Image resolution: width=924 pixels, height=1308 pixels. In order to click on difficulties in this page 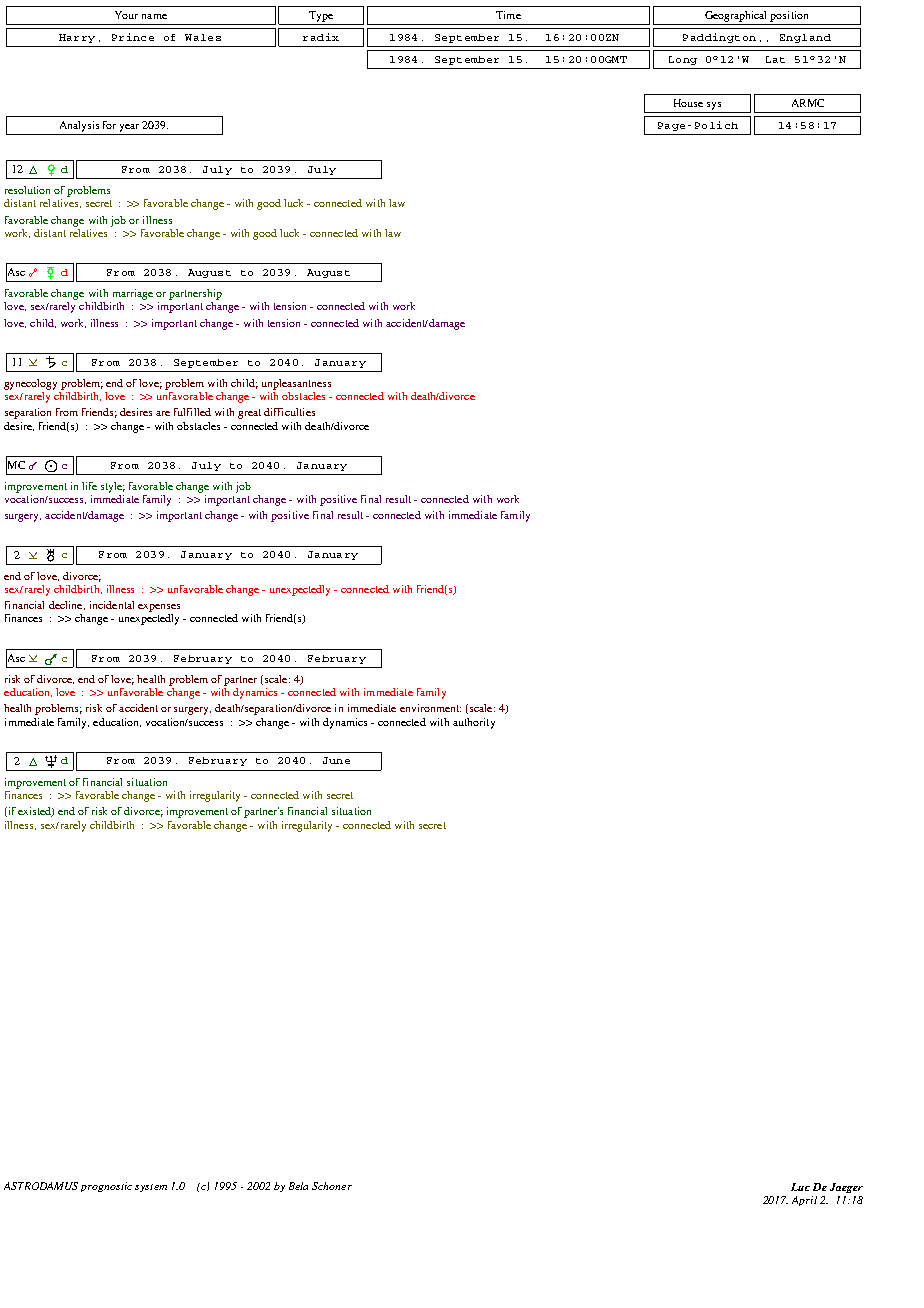, I will do `click(289, 412)`.
